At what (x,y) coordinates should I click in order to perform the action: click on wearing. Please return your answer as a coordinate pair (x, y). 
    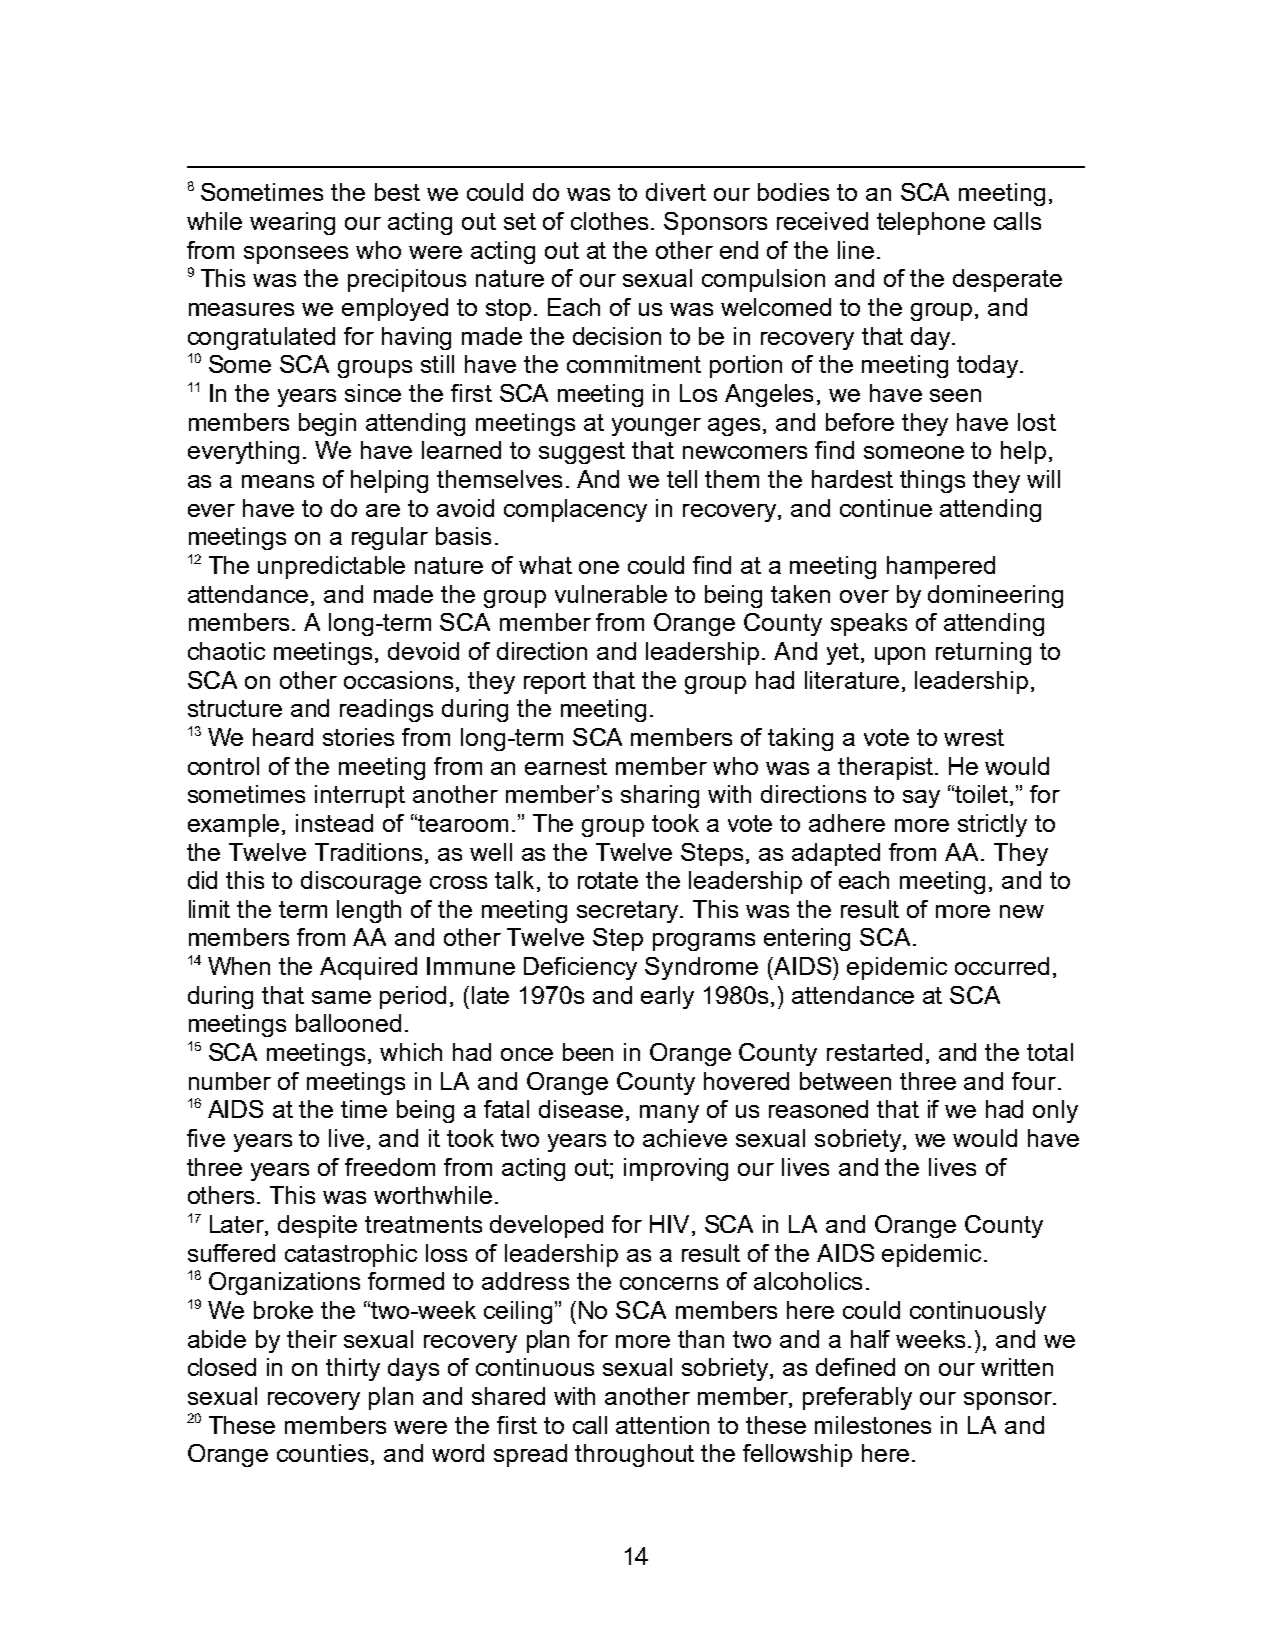
    Looking at the image, I should click on (292, 223).
